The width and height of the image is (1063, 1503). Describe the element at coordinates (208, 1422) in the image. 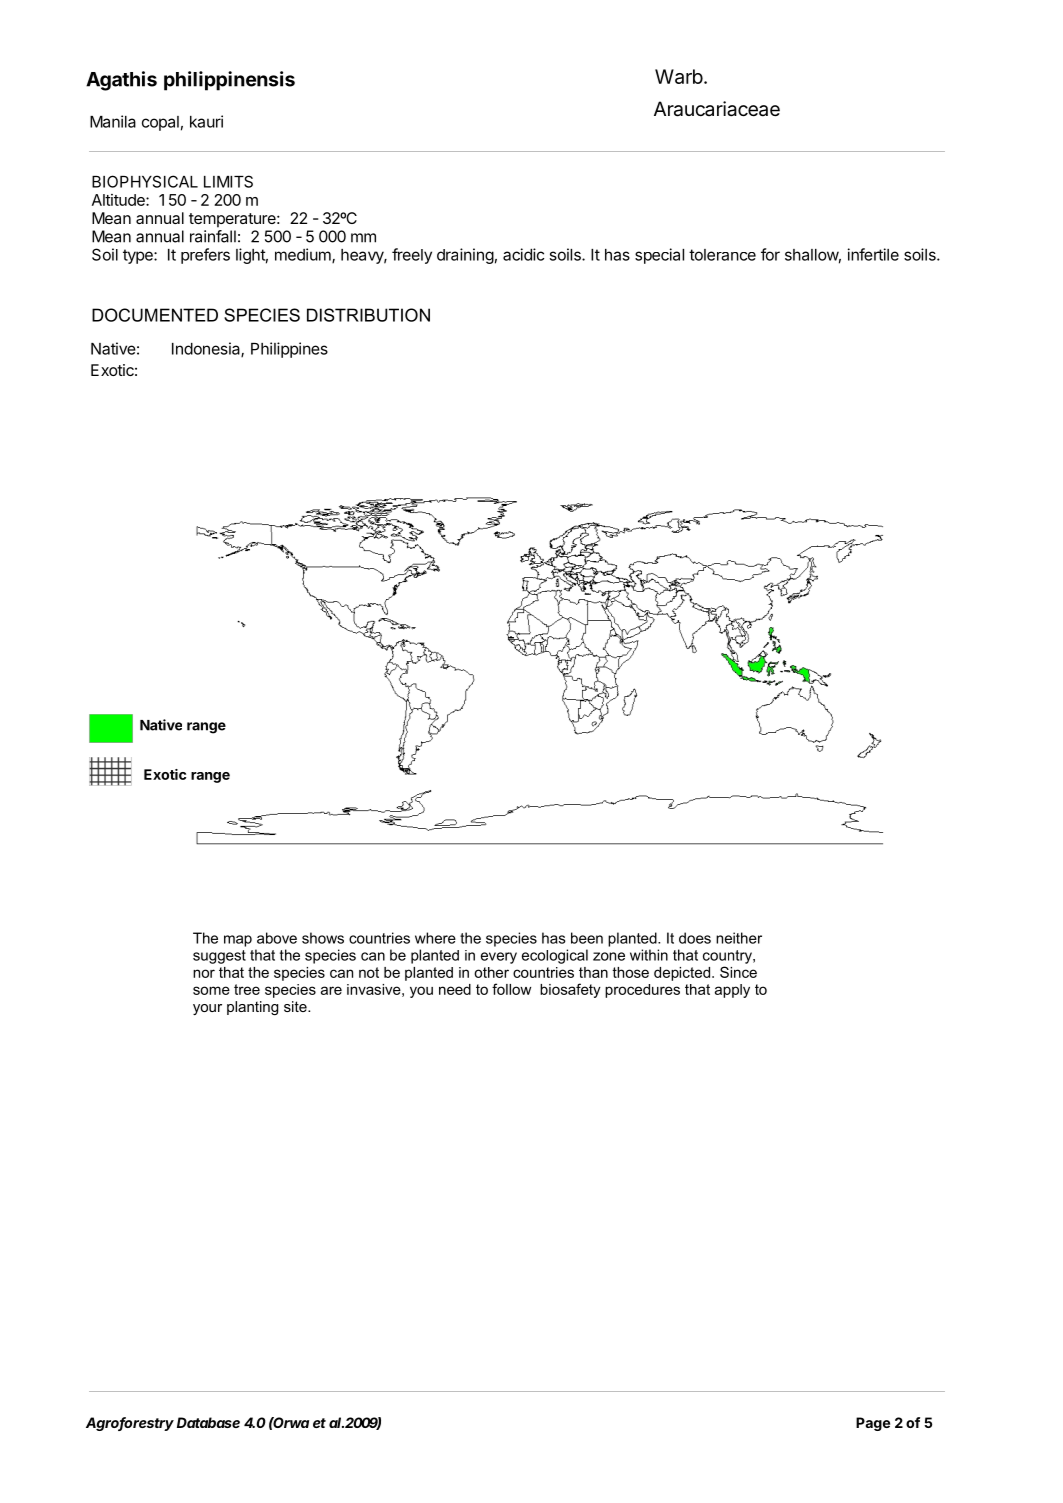

I see `Database` at that location.
